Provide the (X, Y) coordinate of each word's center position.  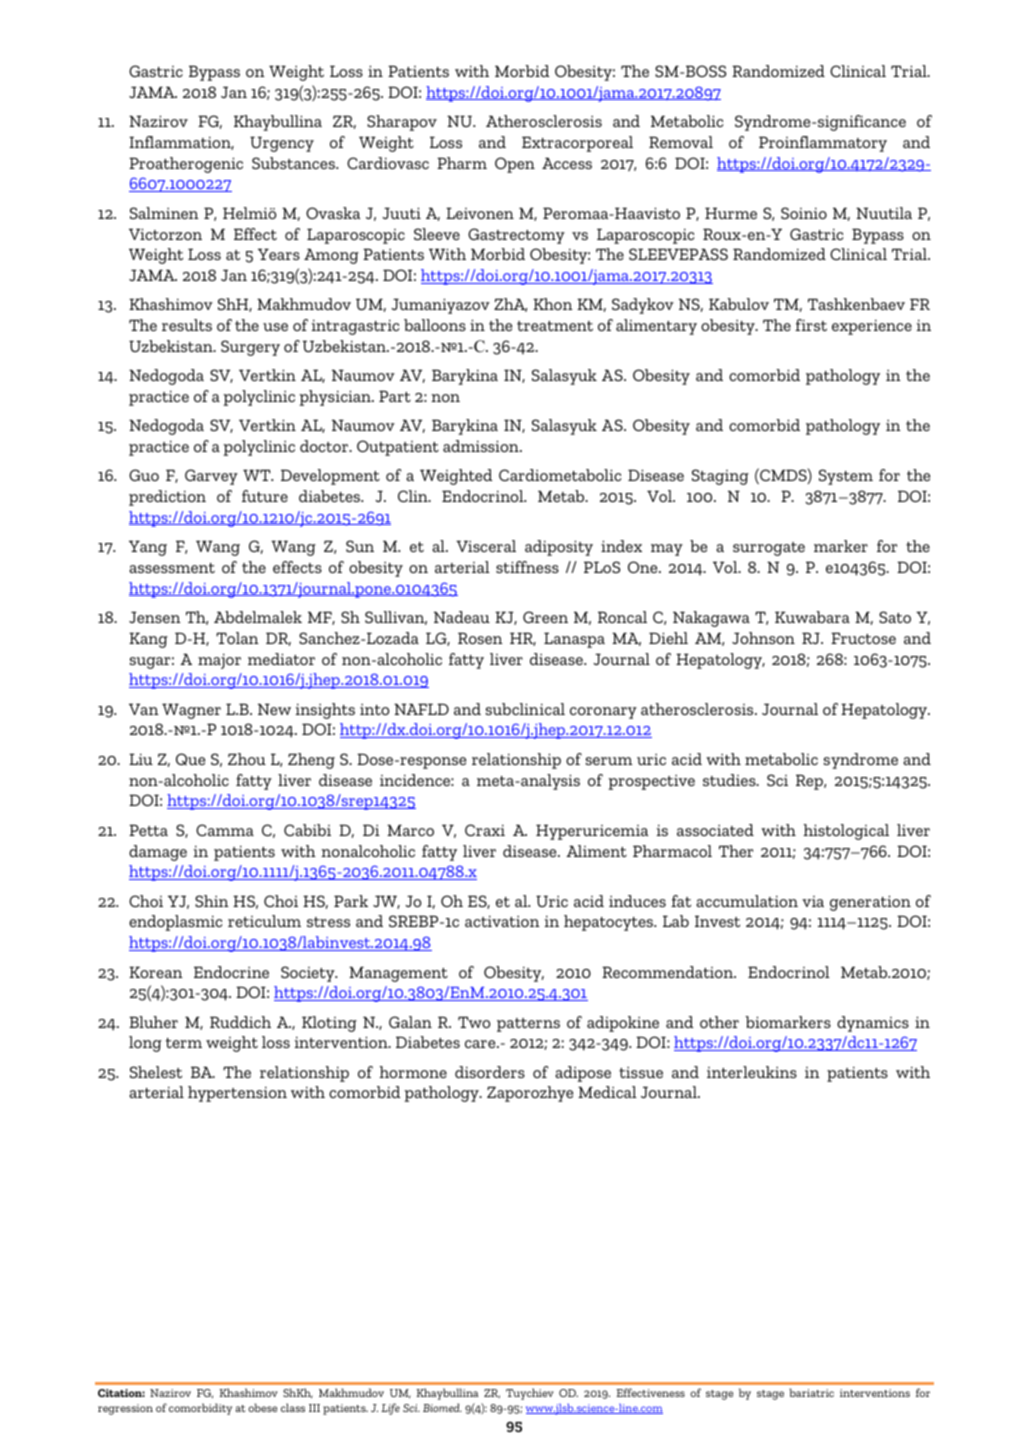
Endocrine (231, 972)
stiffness (527, 567)
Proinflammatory (823, 144)
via (813, 901)
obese (262, 1407)
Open (515, 165)
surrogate (769, 549)
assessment (172, 568)
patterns (528, 1025)
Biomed (442, 1407)
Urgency (282, 144)
